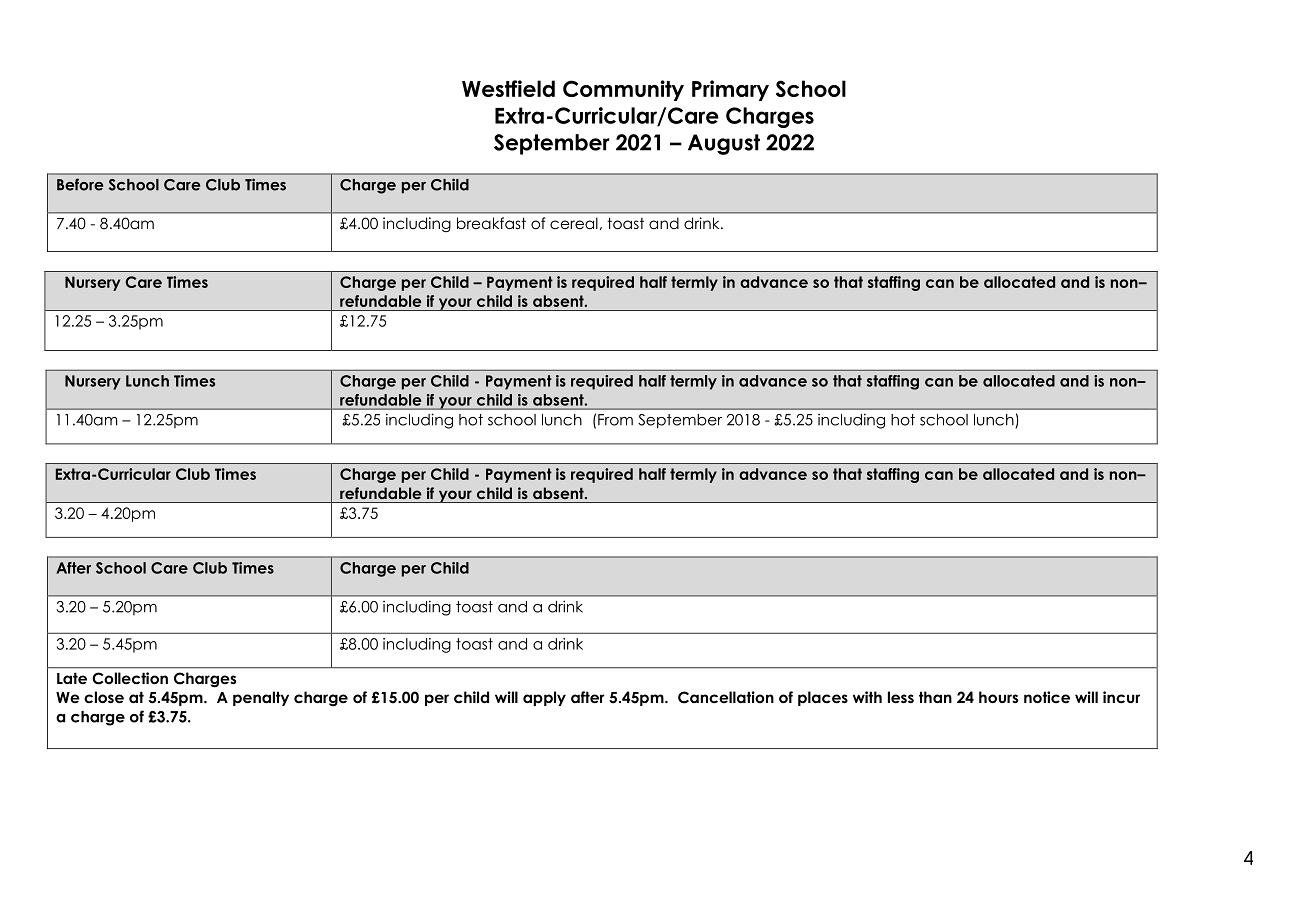 This screenshot has width=1308, height=924. Describe the element at coordinates (730, 90) in the screenshot. I see `Primary` at that location.
